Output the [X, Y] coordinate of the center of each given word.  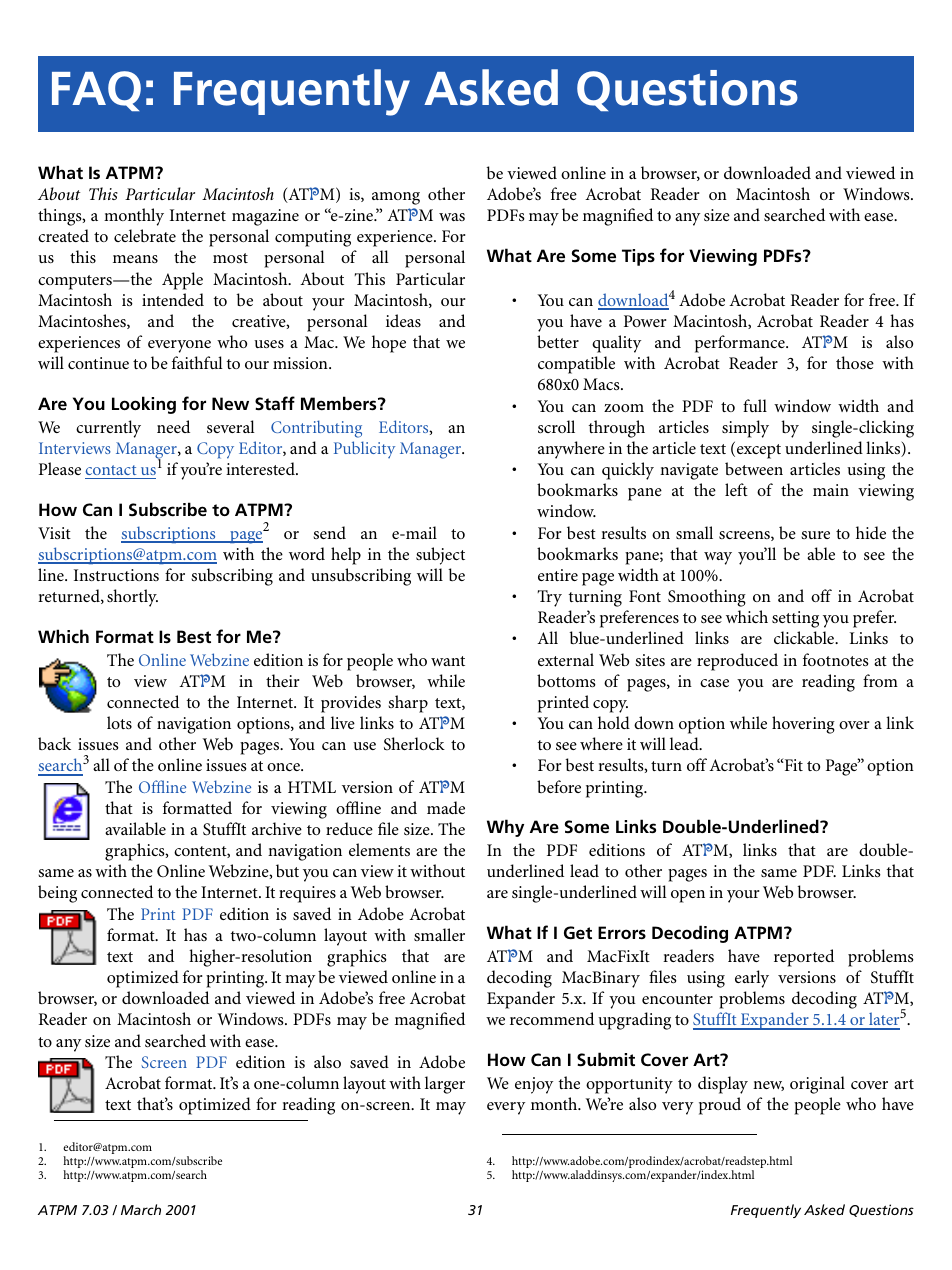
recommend [552, 1018]
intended [173, 299]
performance [741, 344]
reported [804, 958]
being [57, 894]
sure [815, 535]
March [141, 1209]
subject [440, 556]
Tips [638, 257]
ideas [403, 320]
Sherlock [414, 744]
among [396, 198]
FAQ [96, 91]
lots [119, 722]
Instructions [116, 575]
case [714, 683]
